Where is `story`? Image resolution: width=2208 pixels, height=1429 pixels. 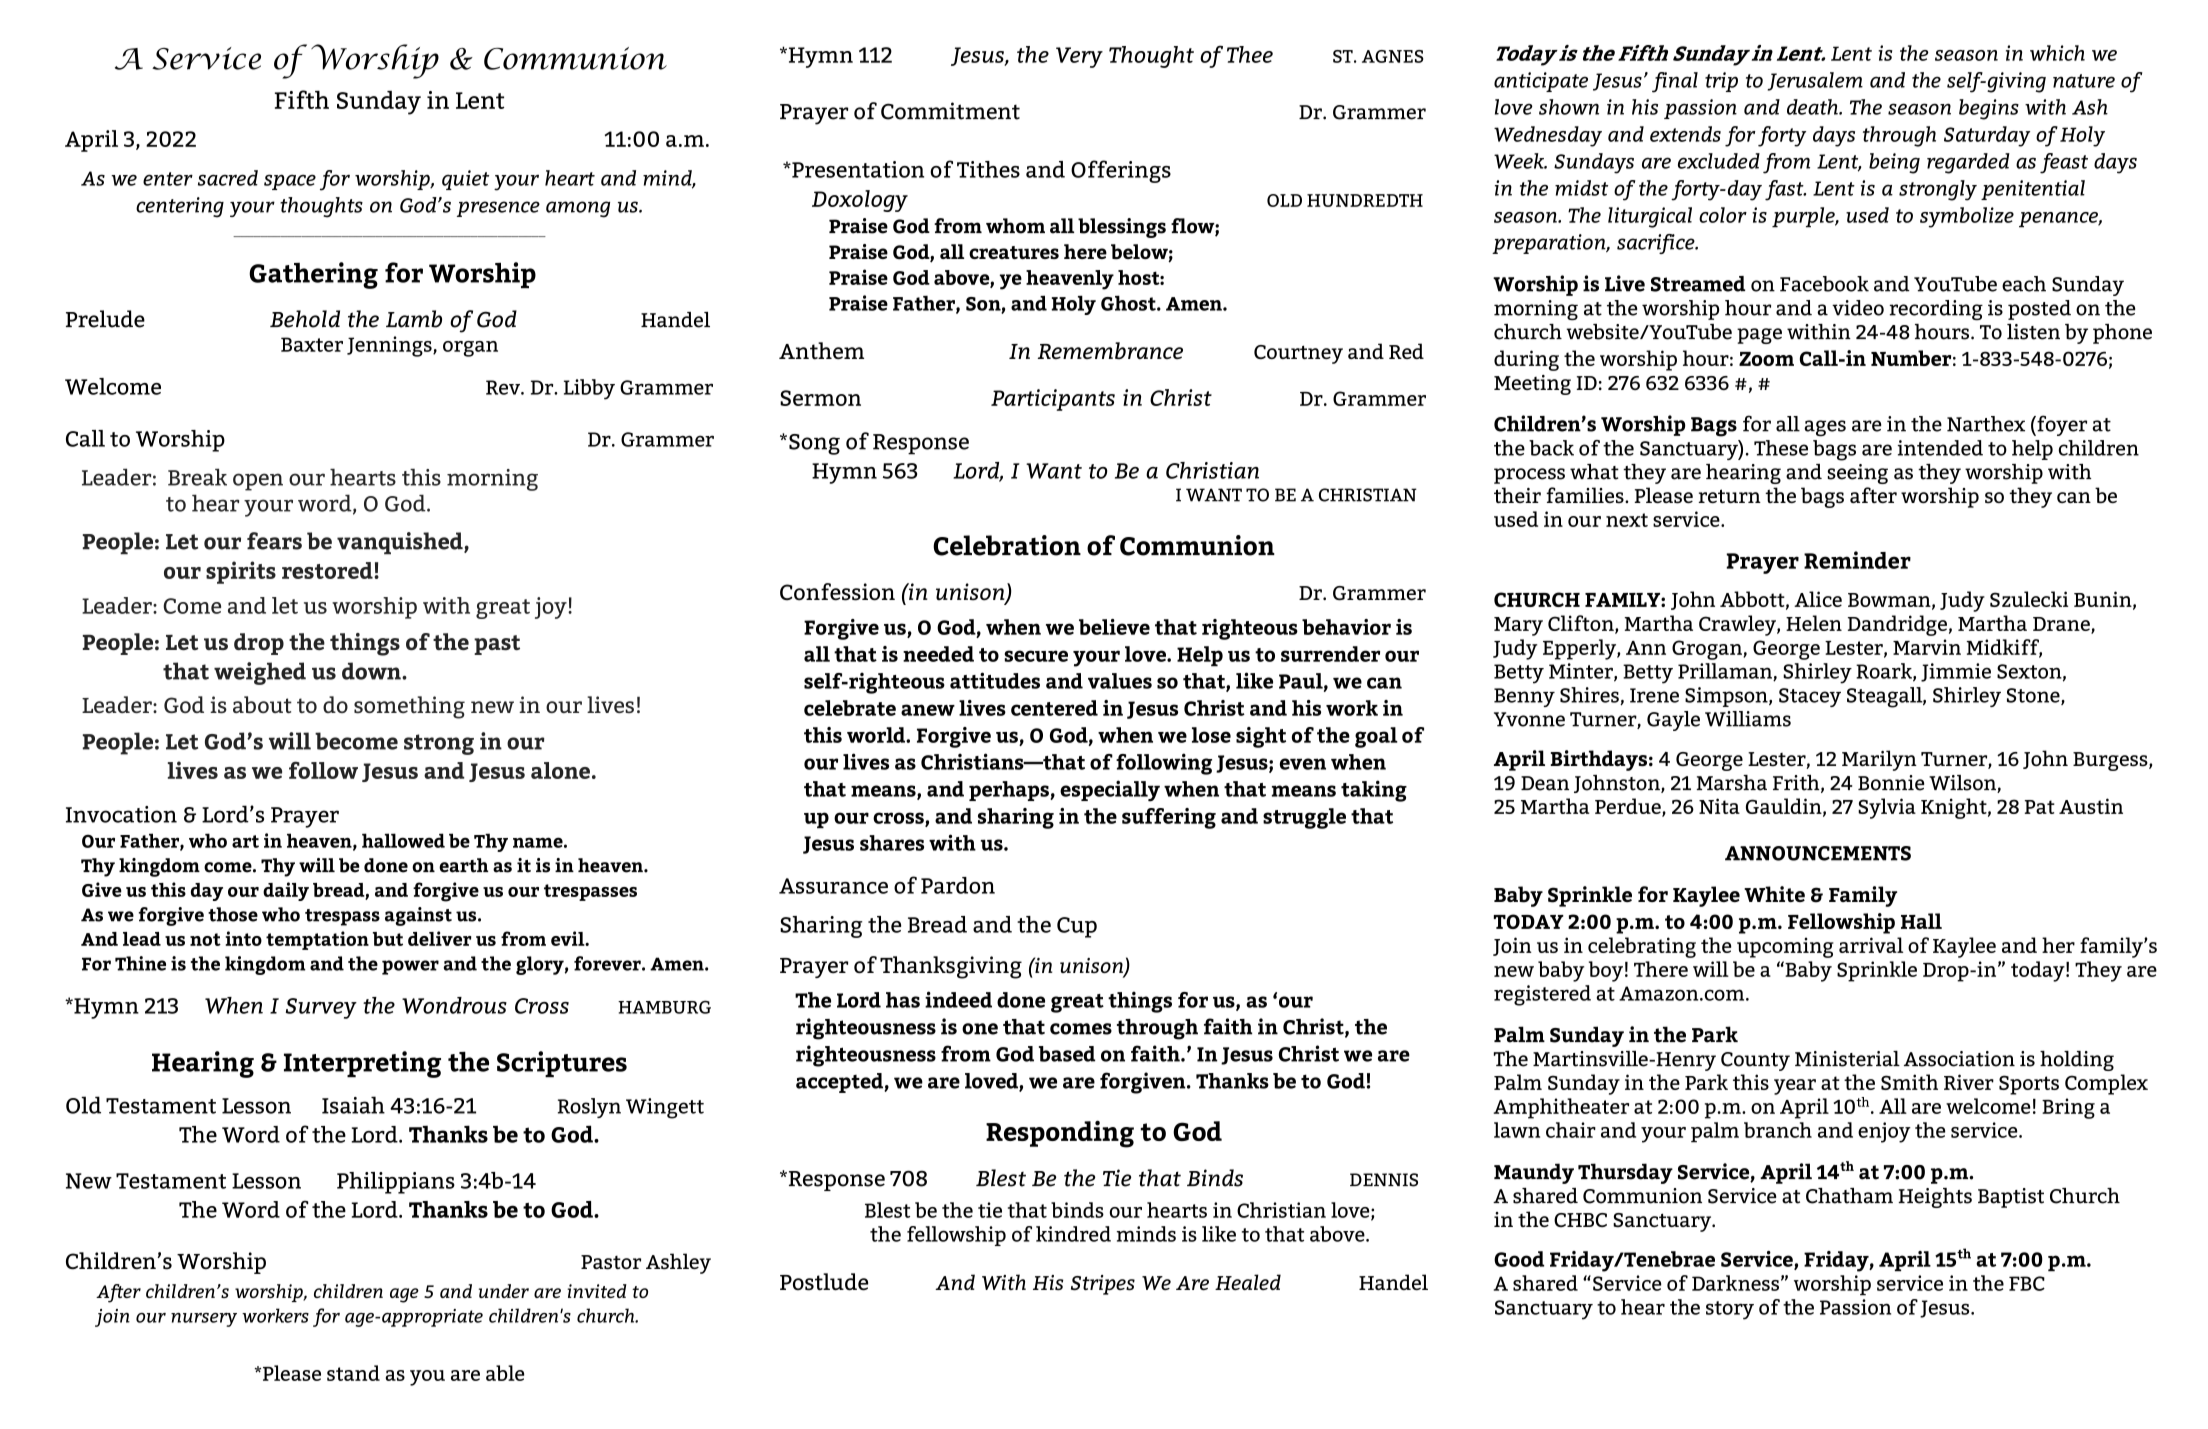
story is located at coordinates (1730, 1310).
